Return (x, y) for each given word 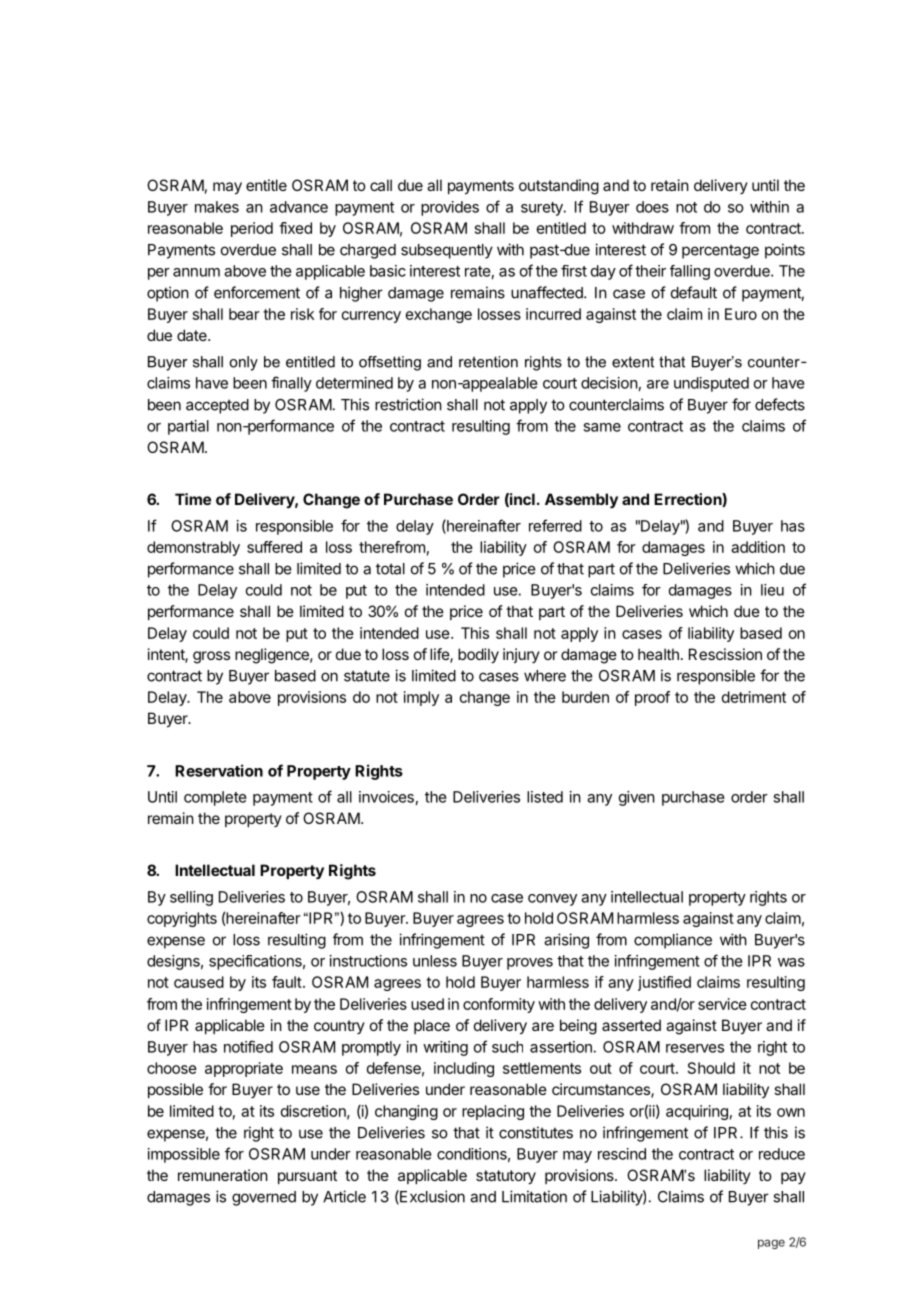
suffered (274, 547)
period (252, 229)
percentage (720, 251)
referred (555, 525)
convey (552, 900)
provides (450, 208)
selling (191, 898)
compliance (673, 941)
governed (264, 1198)
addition (758, 547)
